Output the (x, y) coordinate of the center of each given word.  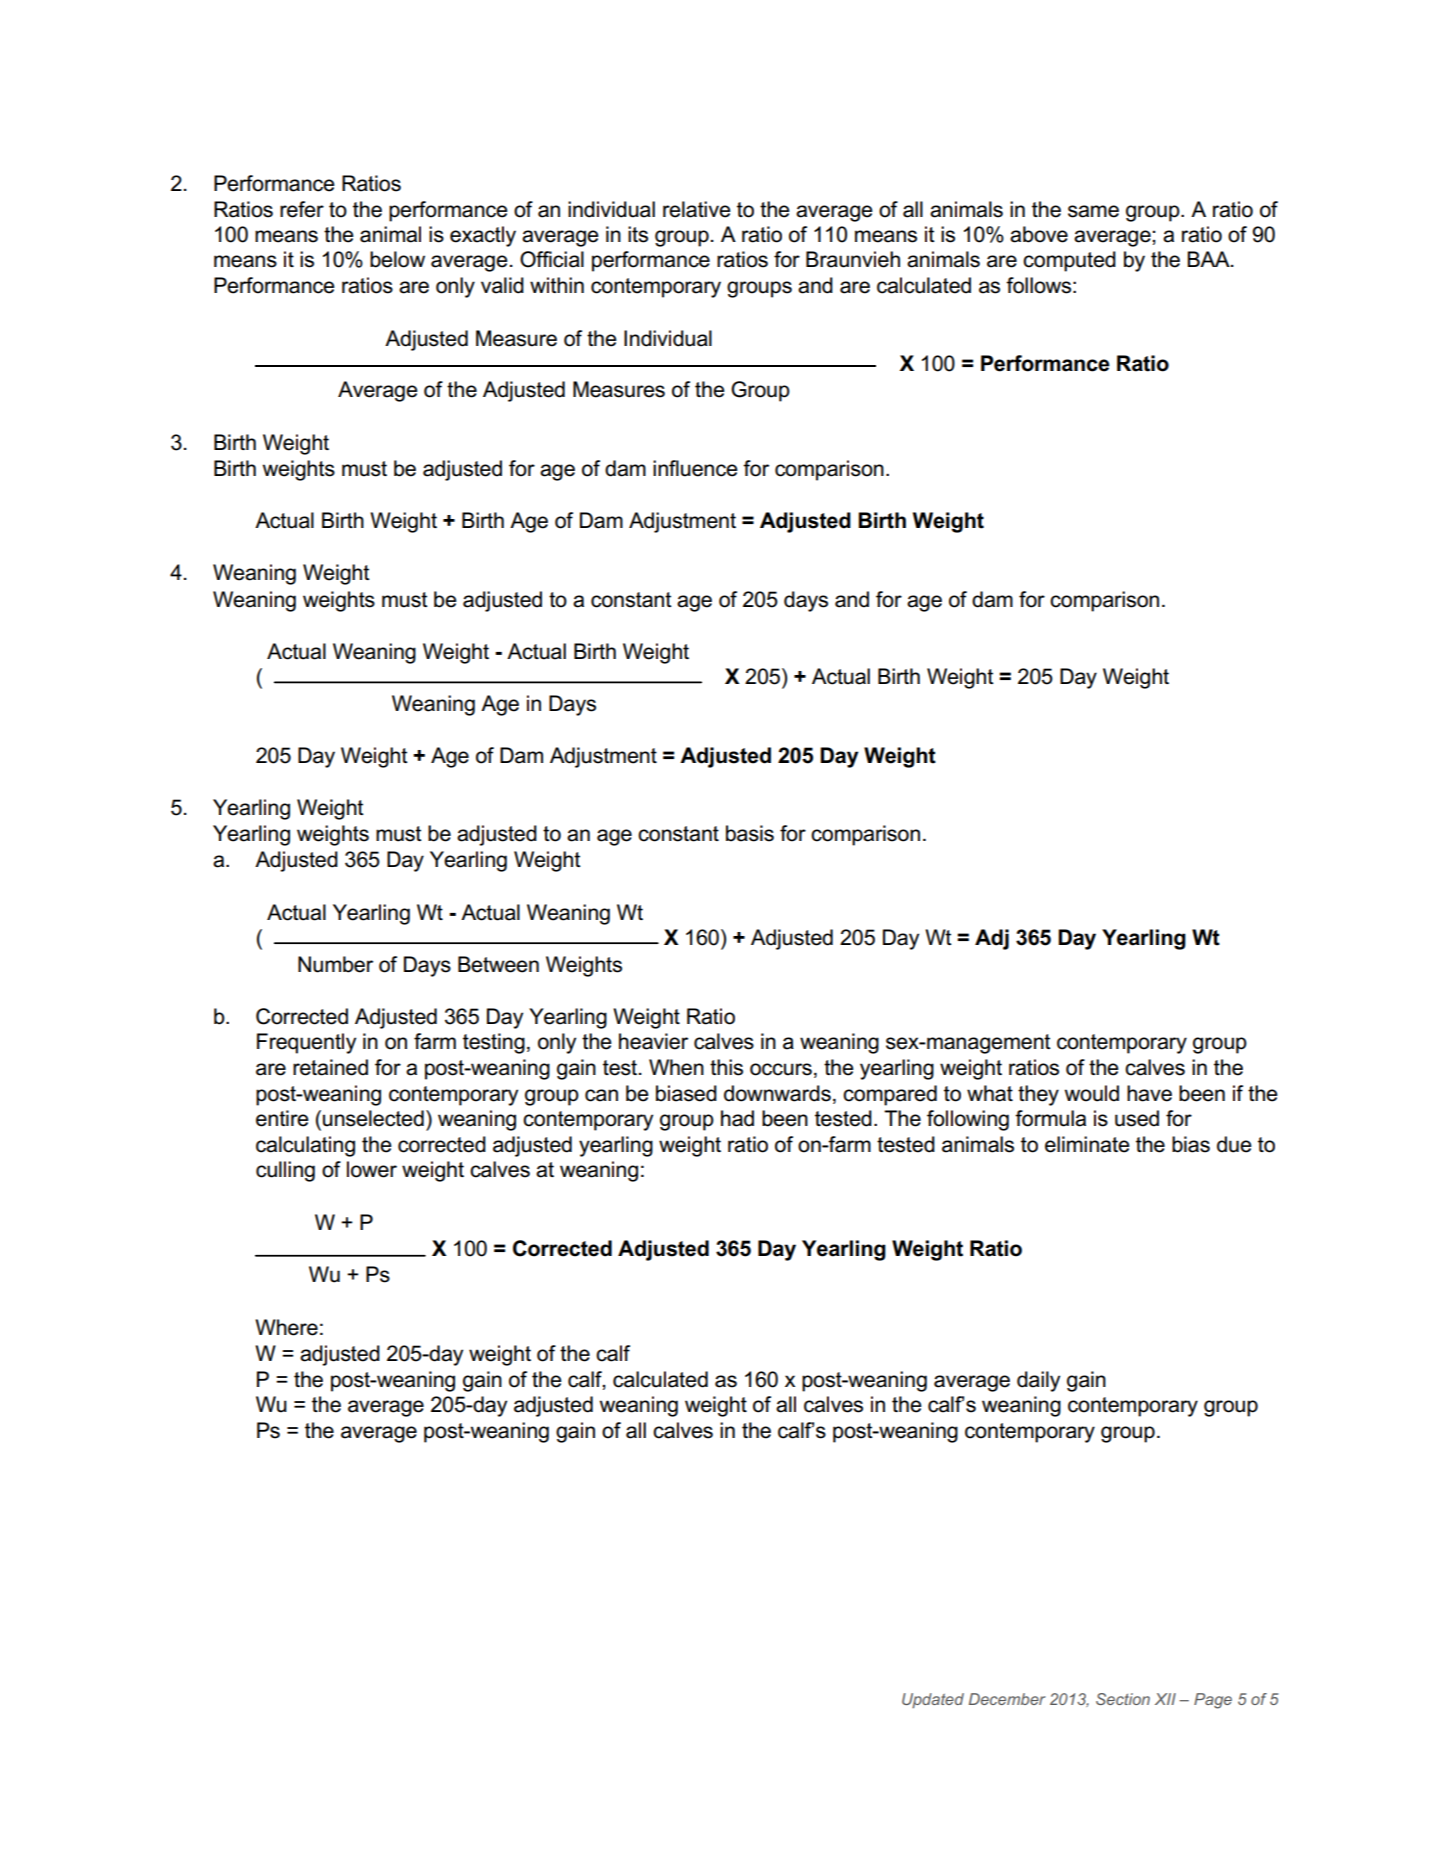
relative (697, 209)
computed (1069, 261)
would (1092, 1093)
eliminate (1087, 1144)
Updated (933, 1700)
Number (335, 964)
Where (286, 1327)
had (737, 1118)
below (397, 259)
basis (750, 833)
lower (372, 1169)
